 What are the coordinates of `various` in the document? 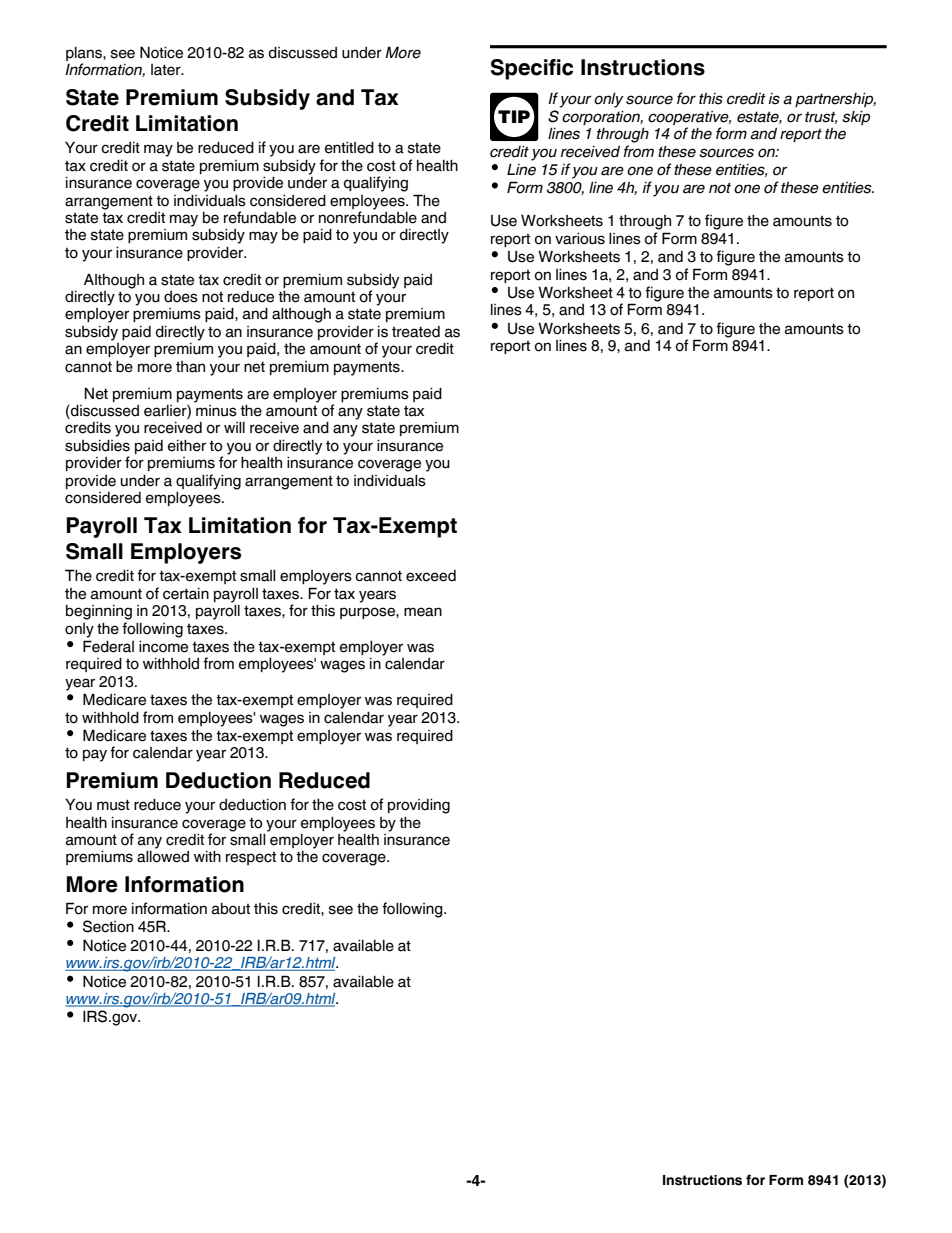 It's located at (580, 239).
